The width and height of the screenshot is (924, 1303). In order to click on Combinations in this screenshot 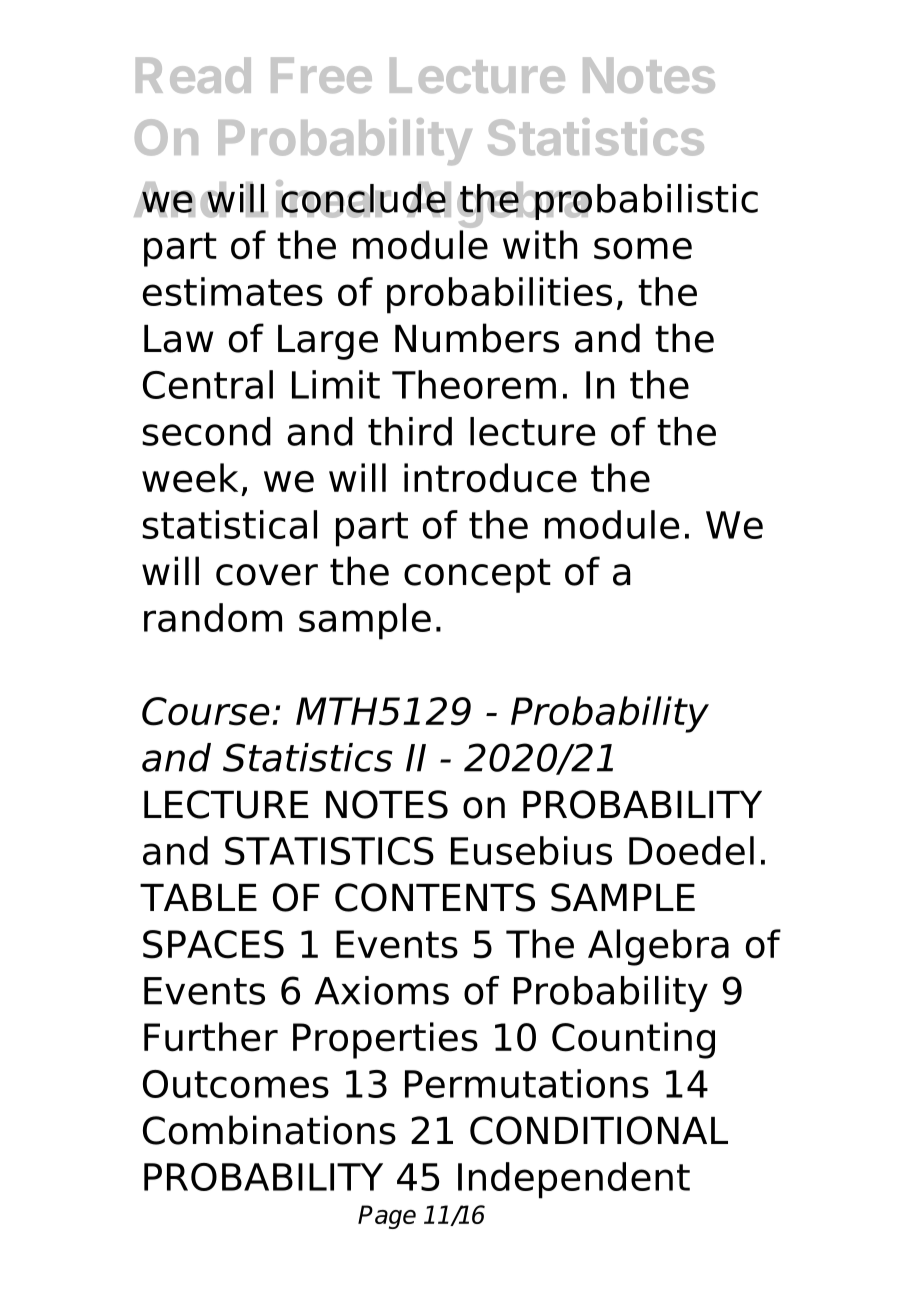, I will do `click(269, 1130)`.
